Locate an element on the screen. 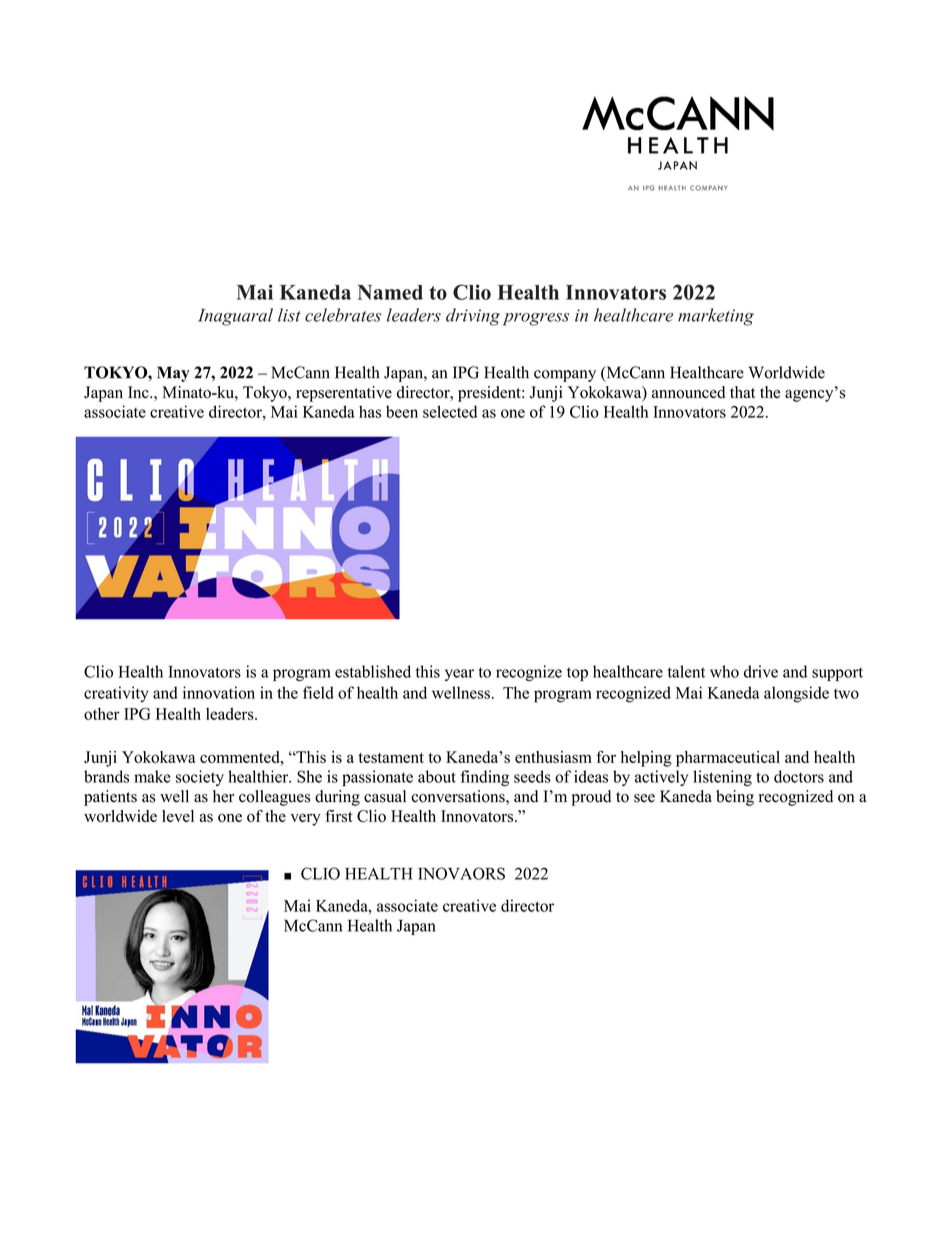  level is located at coordinates (178, 816).
